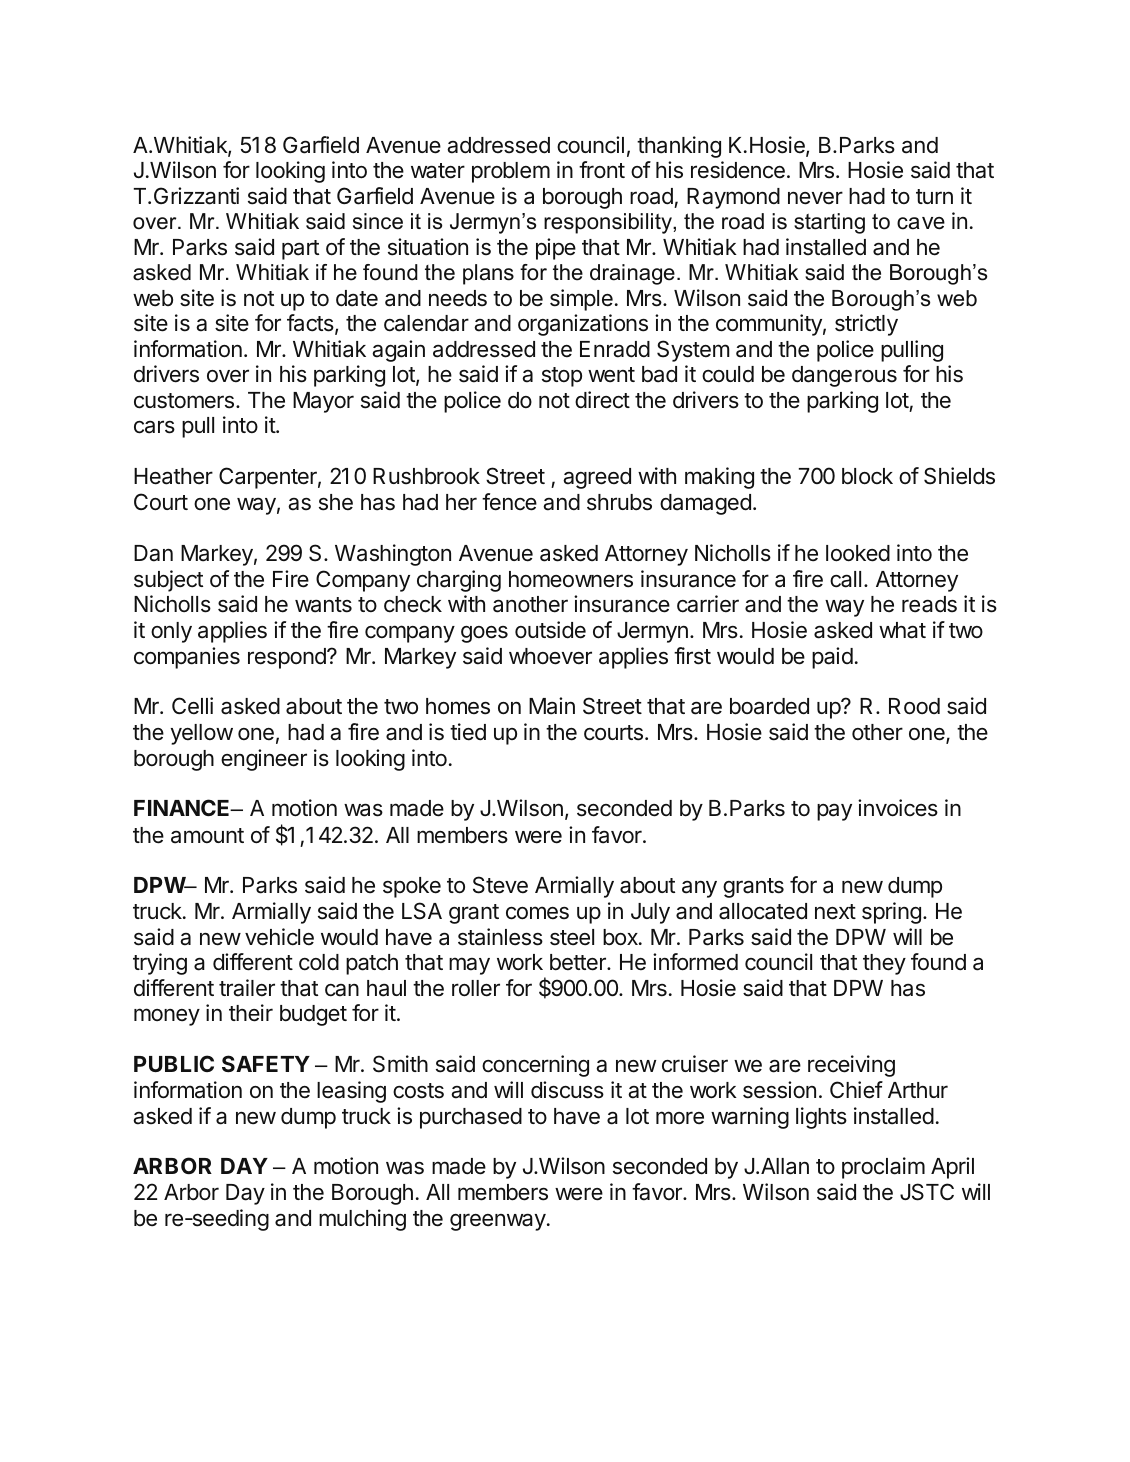 The width and height of the screenshot is (1130, 1462). Describe the element at coordinates (832, 658) in the screenshot. I see `paid` at that location.
